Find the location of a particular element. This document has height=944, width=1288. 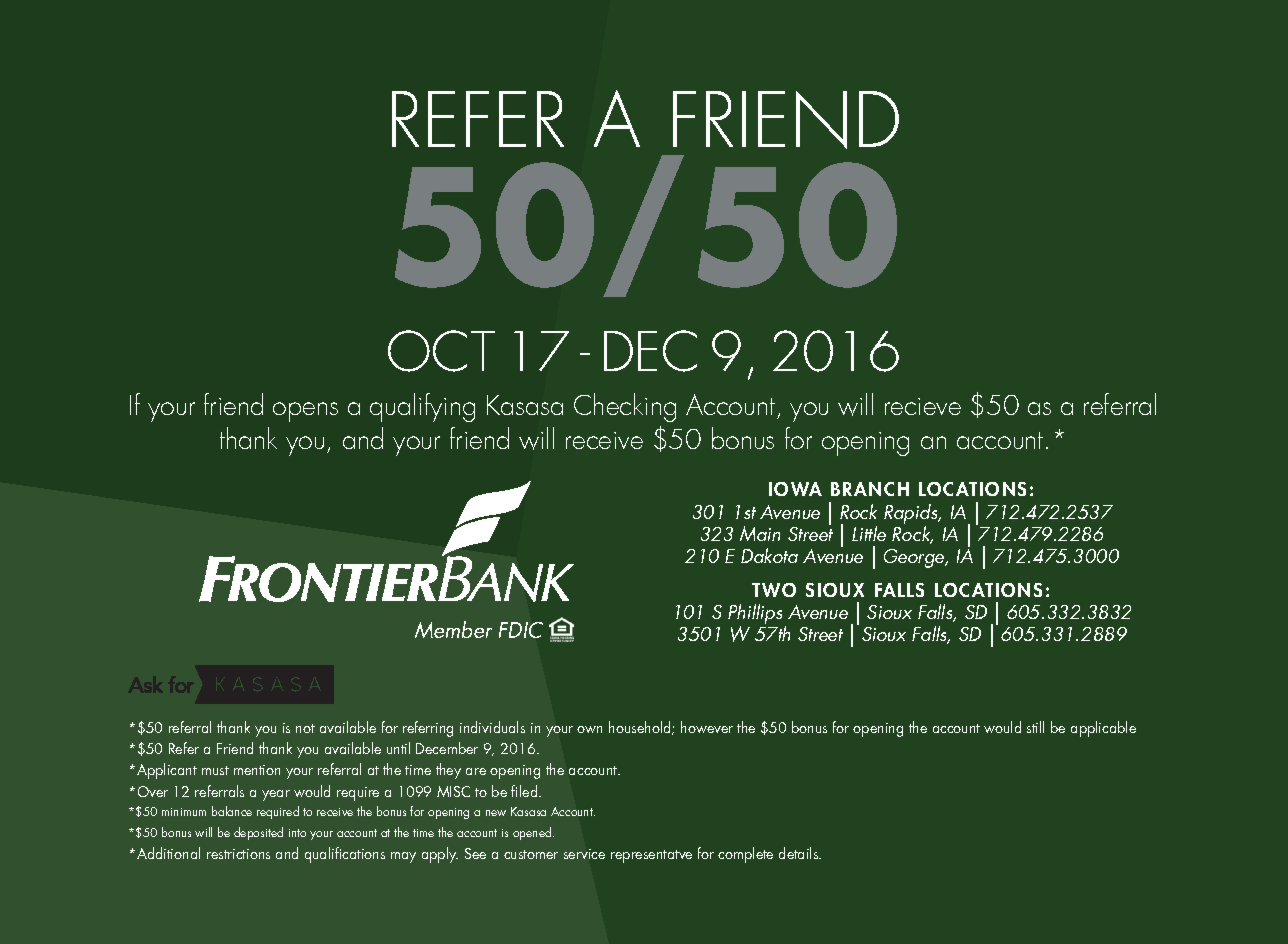

still is located at coordinates (1035, 727).
